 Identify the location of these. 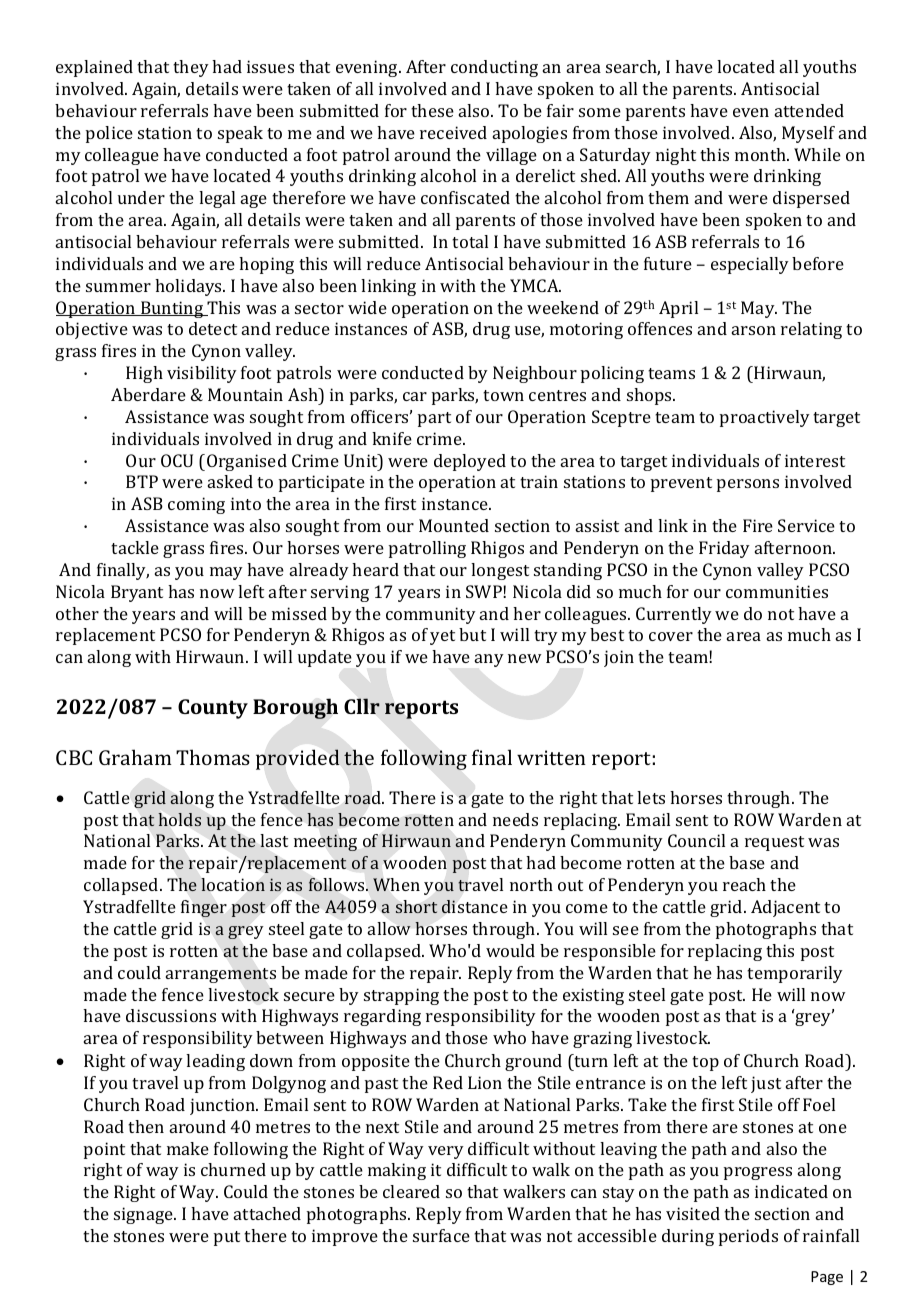
(432, 110).
